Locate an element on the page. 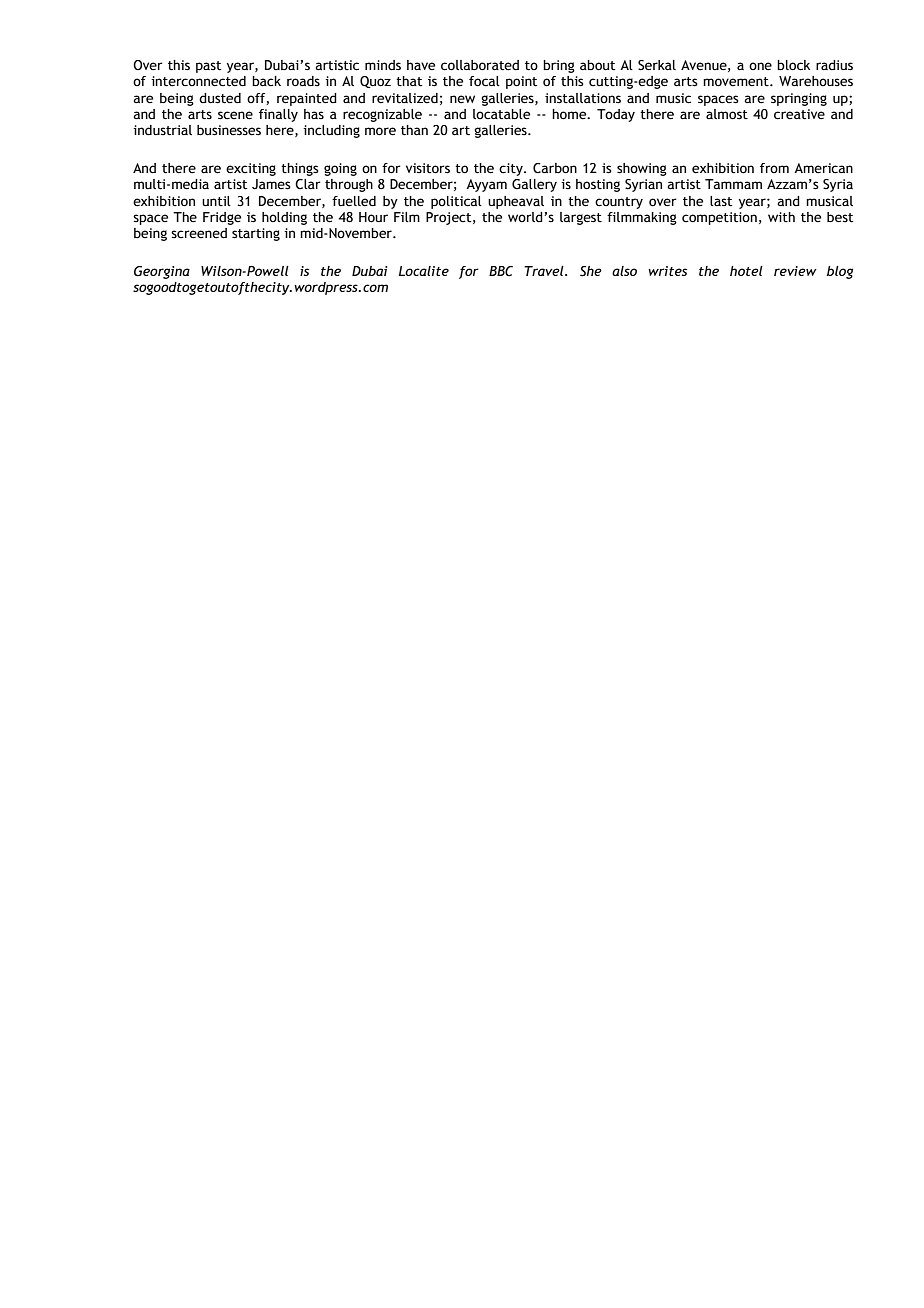 The width and height of the page is (924, 1308). collaborated is located at coordinates (480, 65).
